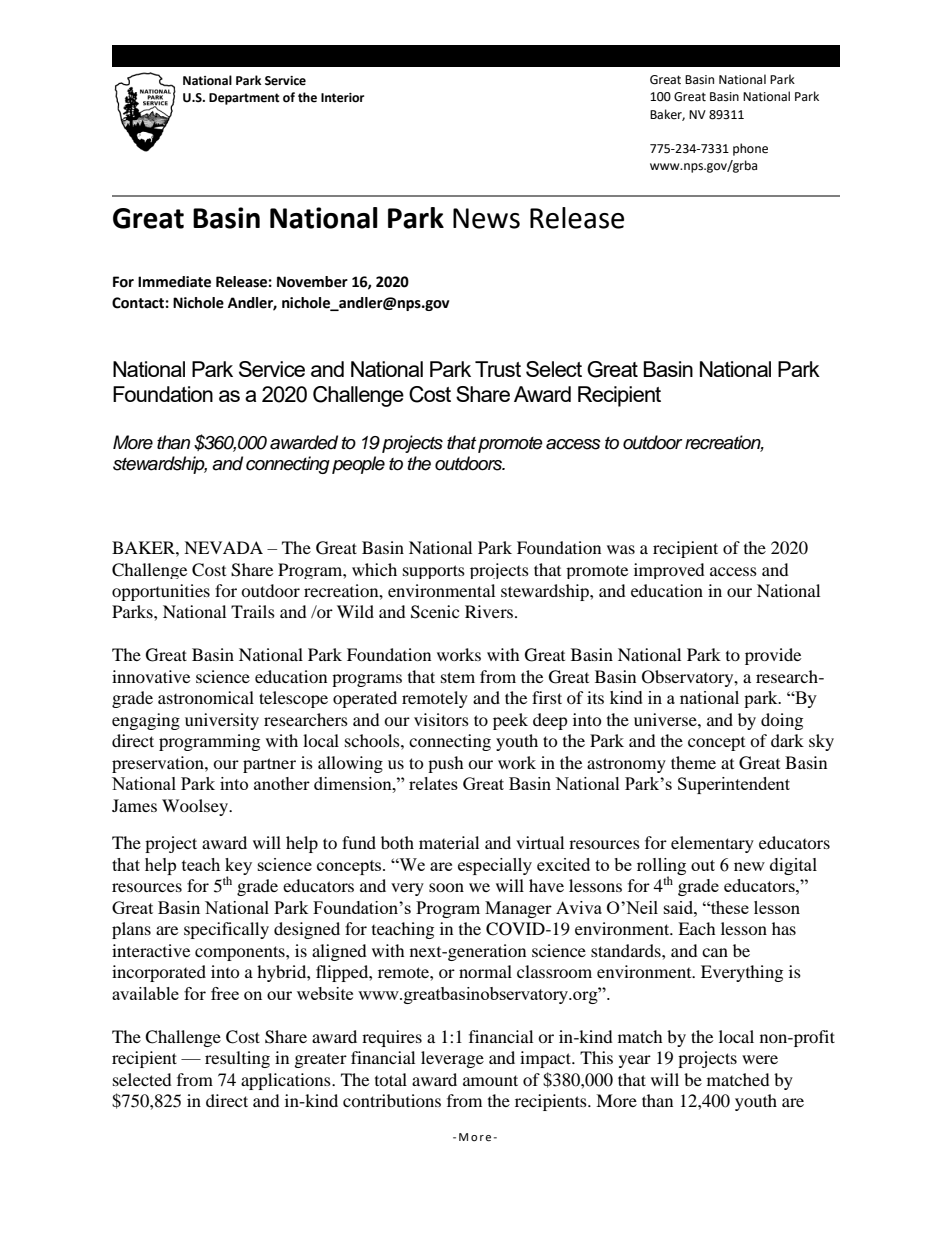 The width and height of the page is (952, 1233). I want to click on Rivers, so click(490, 611).
